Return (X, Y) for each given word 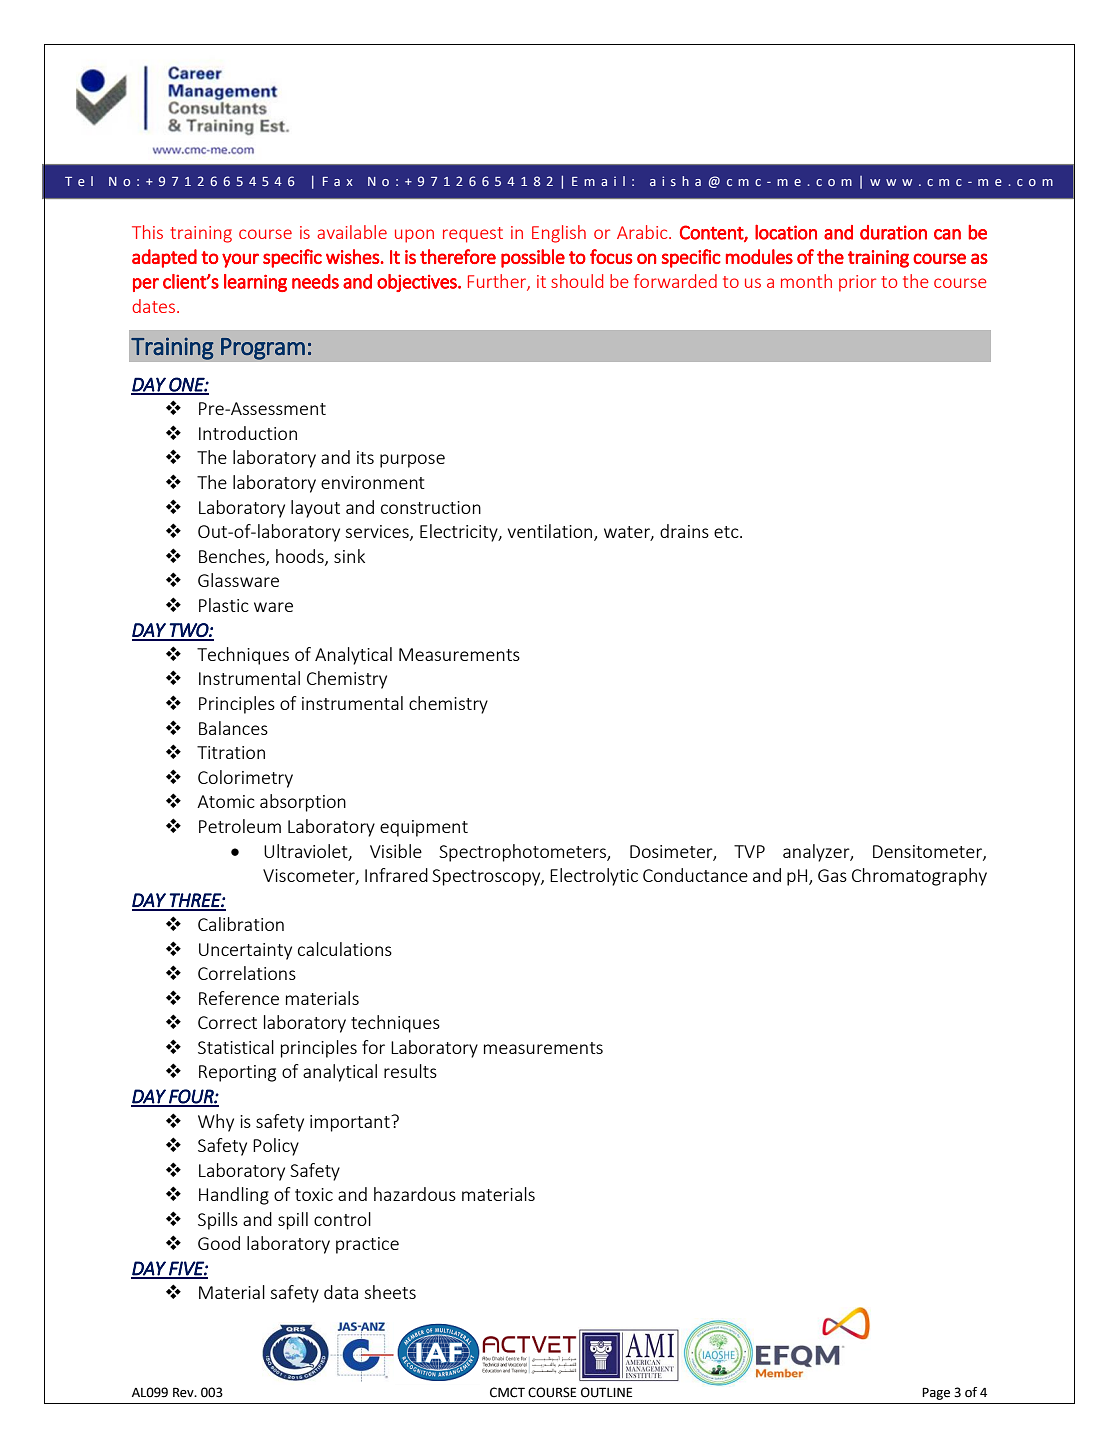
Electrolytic (594, 877)
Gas (832, 875)
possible (533, 258)
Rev (184, 1392)
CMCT (507, 1392)
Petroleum (240, 826)
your (240, 260)
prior (857, 283)
